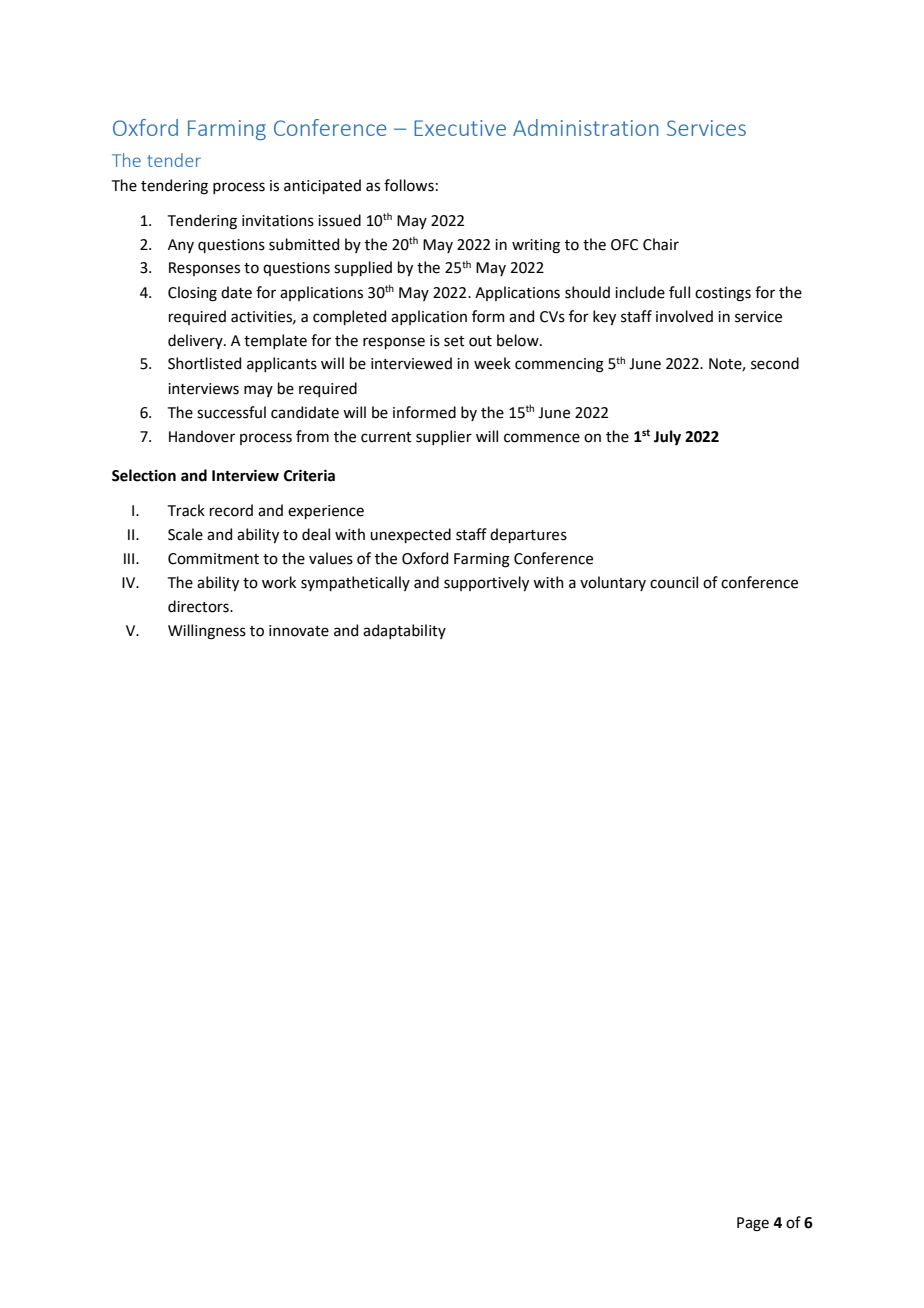  Describe the element at coordinates (674, 582) in the image. I see `council` at that location.
